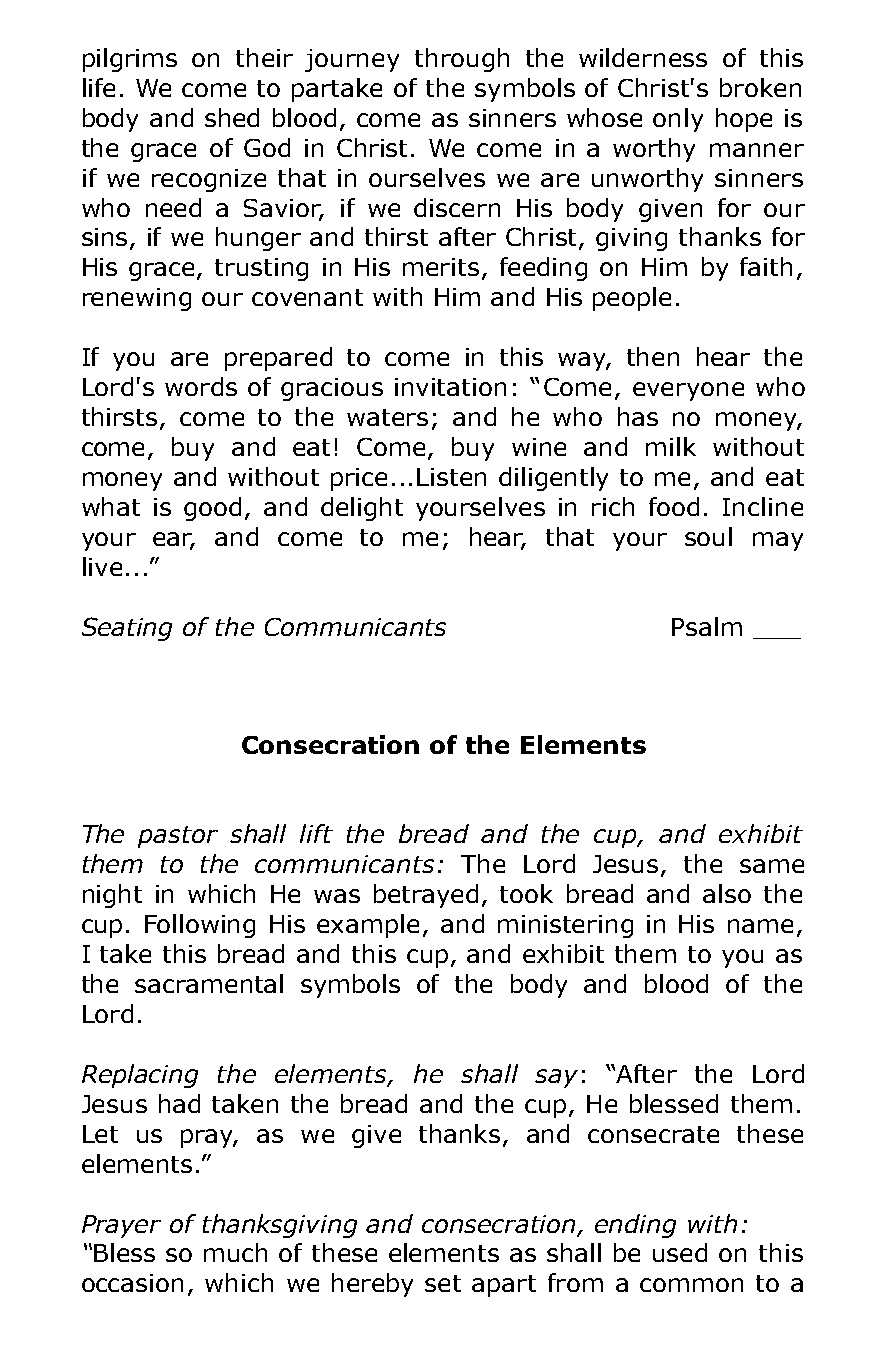 This document has width=887, height=1372. I want to click on set, so click(443, 1283).
